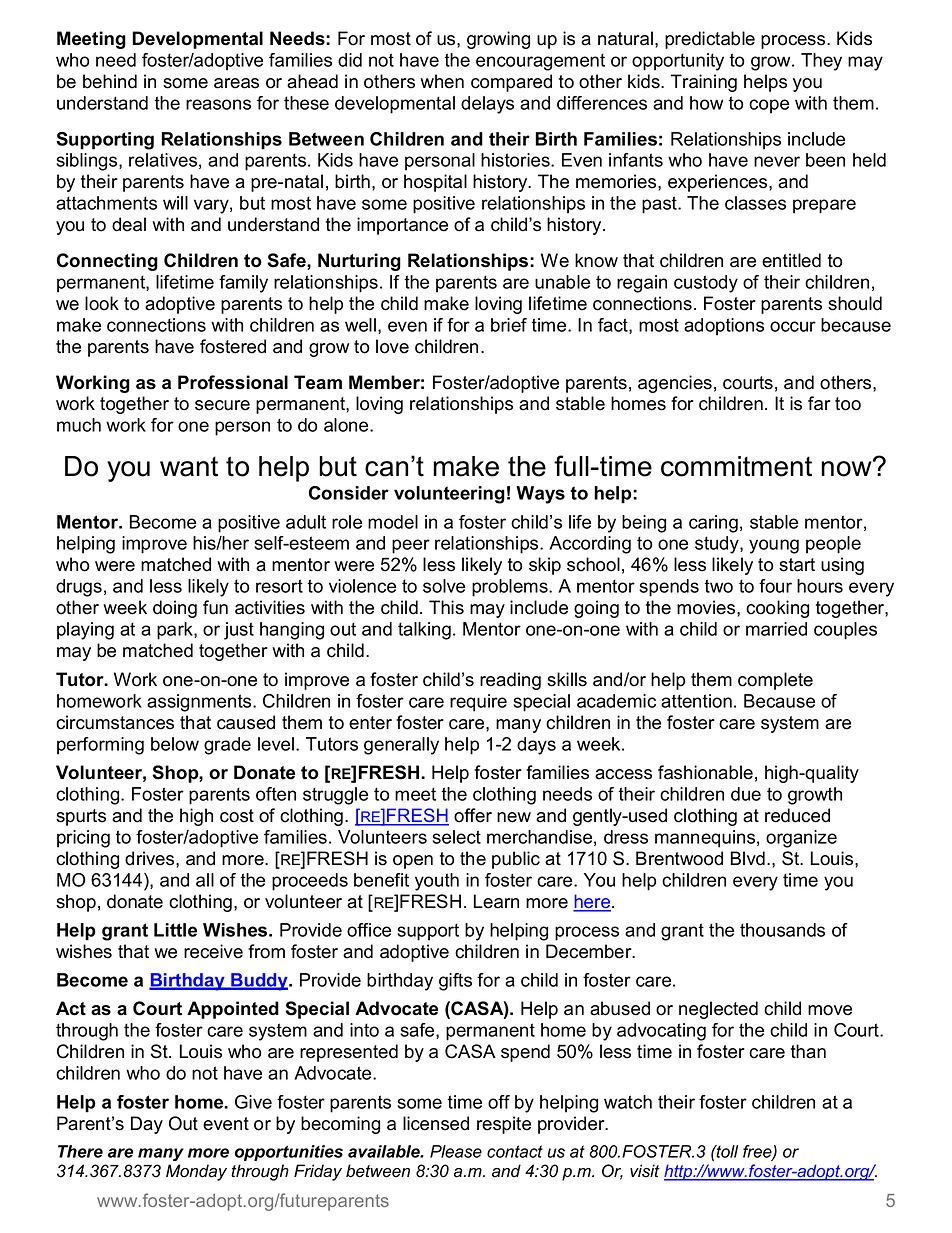 The height and width of the document is (1233, 952). Describe the element at coordinates (196, 1172) in the document. I see `Monday` at that location.
